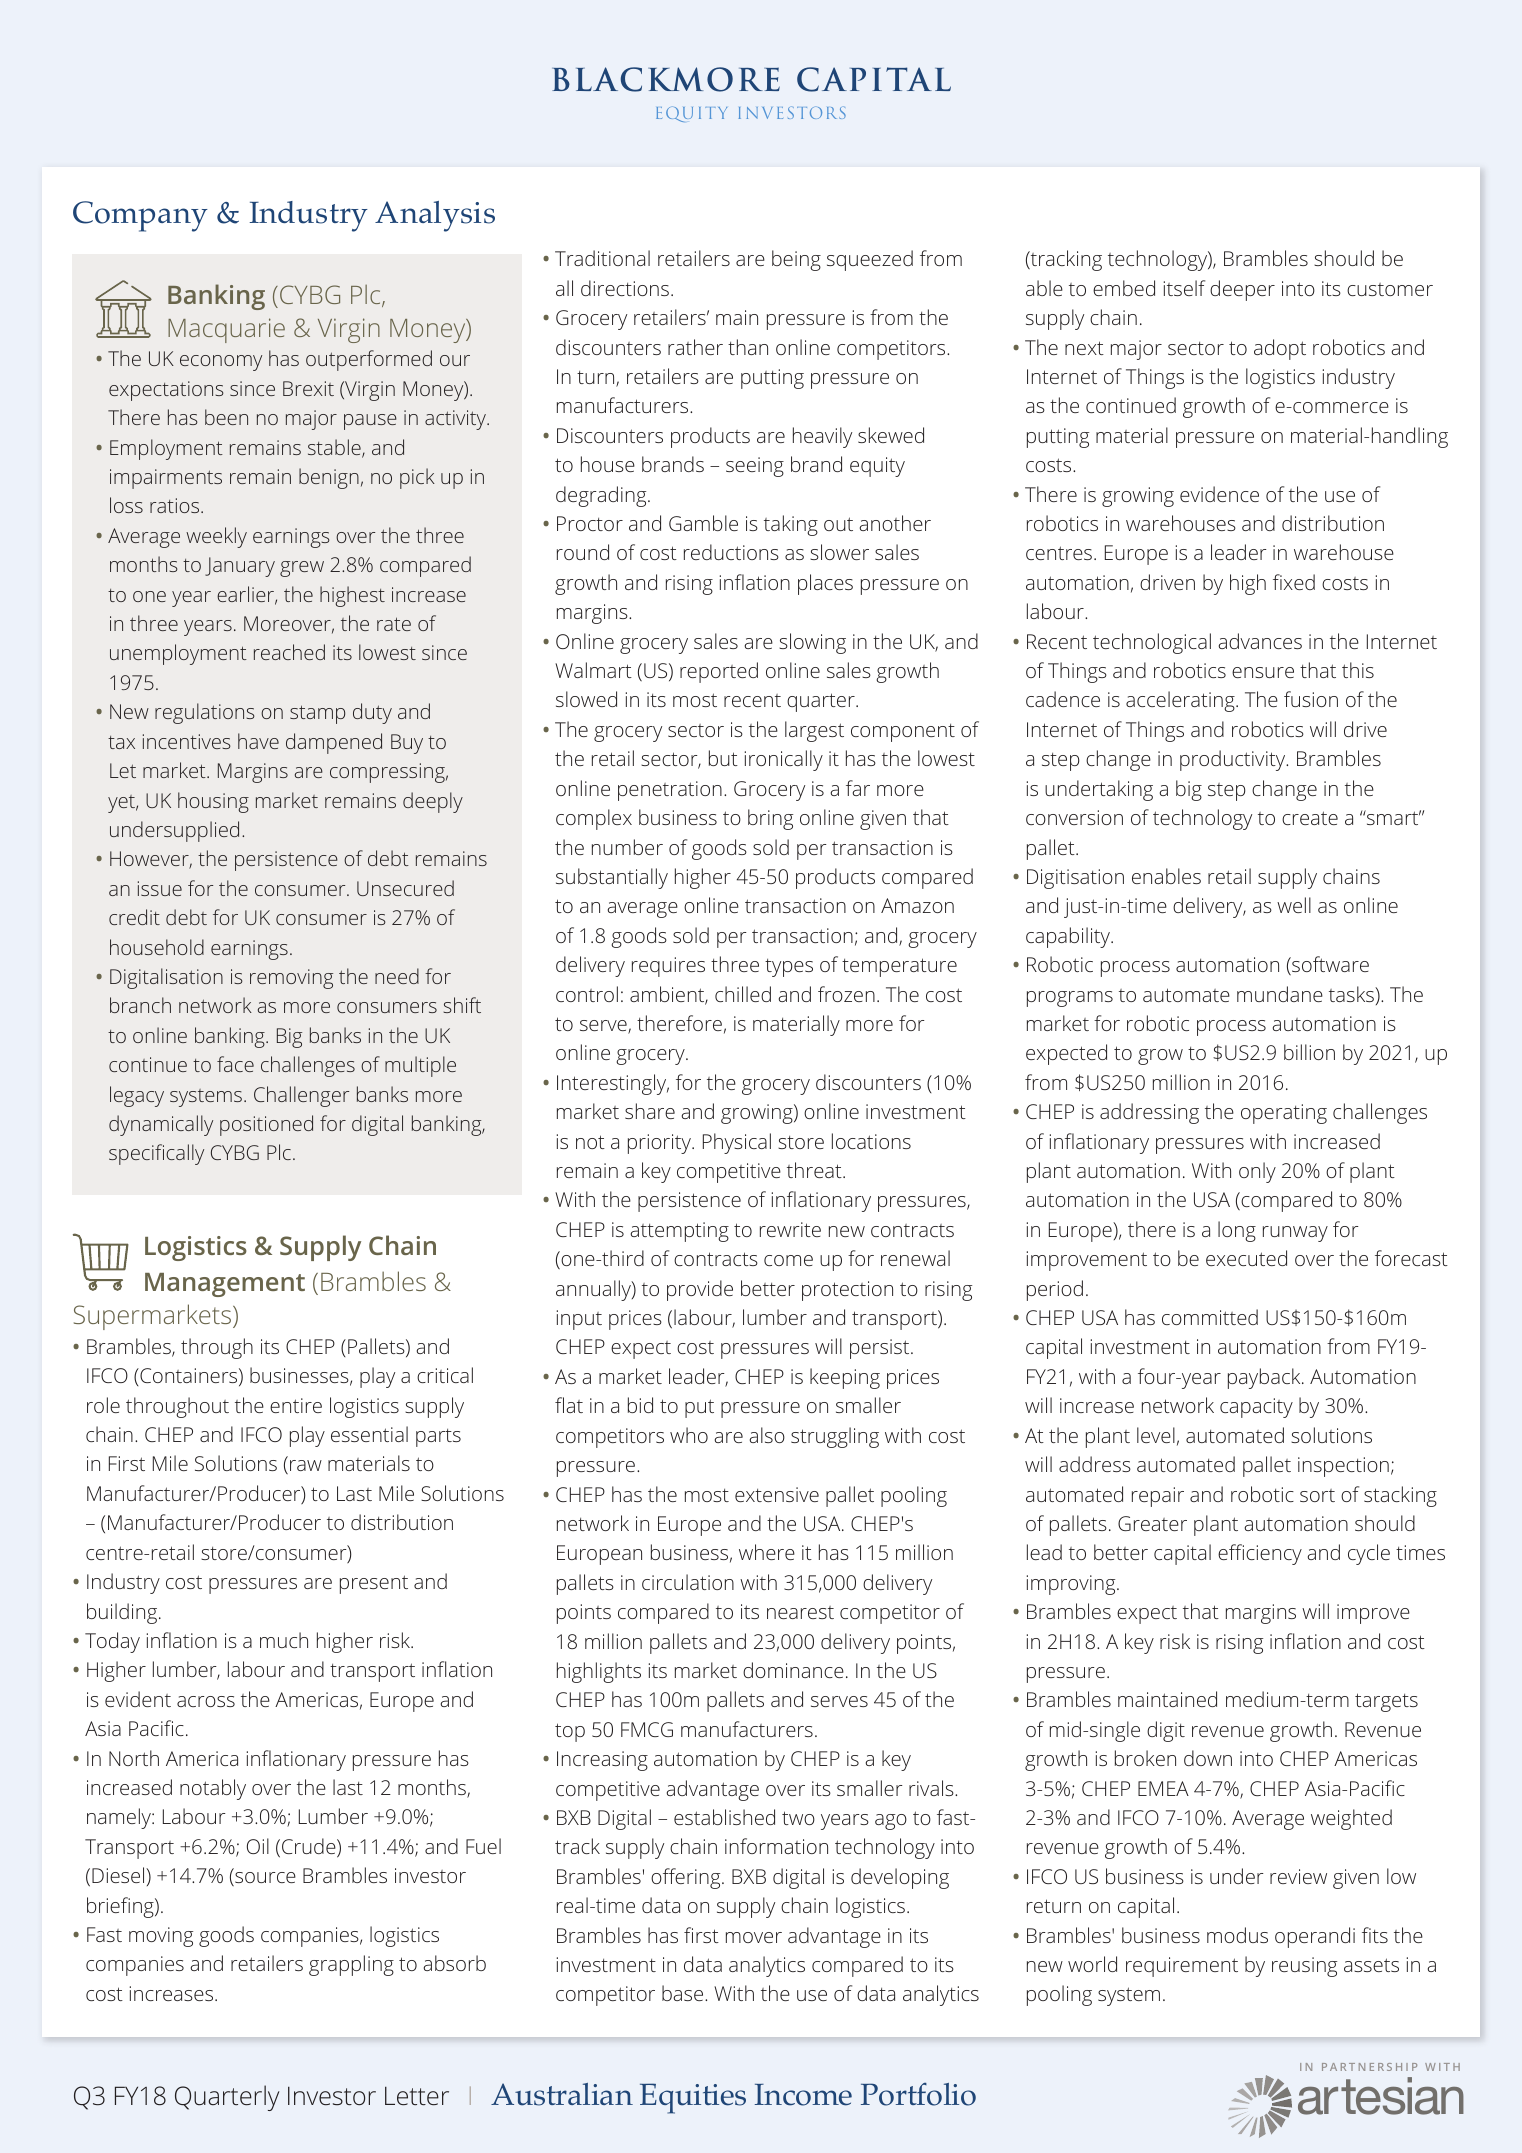 The image size is (1522, 2153). I want to click on Macquarie, so click(226, 330).
